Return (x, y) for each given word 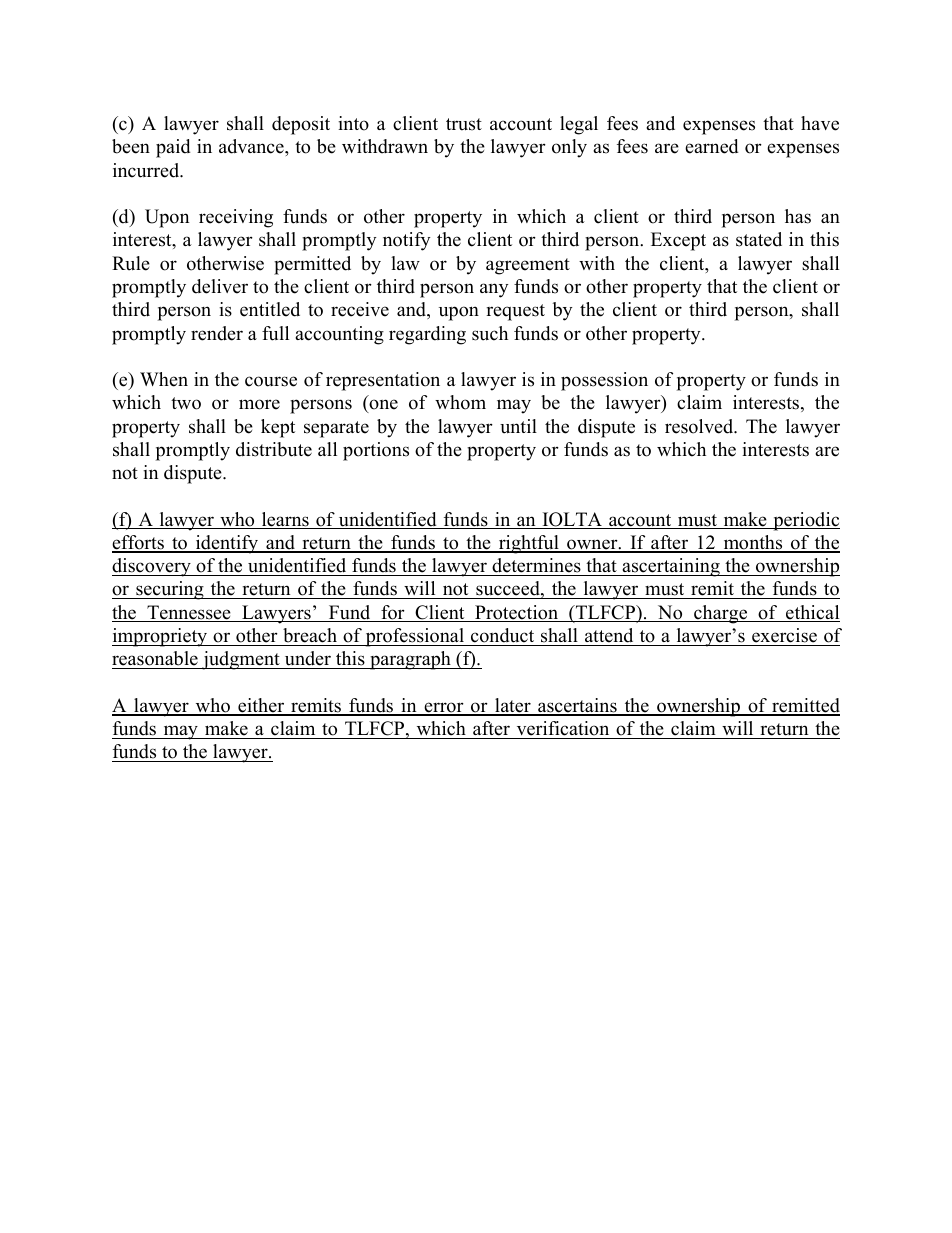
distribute (274, 449)
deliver (220, 286)
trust (464, 124)
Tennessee (189, 613)
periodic (805, 521)
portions (376, 451)
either (261, 706)
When (164, 379)
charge (721, 614)
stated (759, 239)
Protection (516, 613)
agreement (528, 266)
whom (460, 402)
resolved (700, 426)
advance (252, 146)
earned (711, 146)
